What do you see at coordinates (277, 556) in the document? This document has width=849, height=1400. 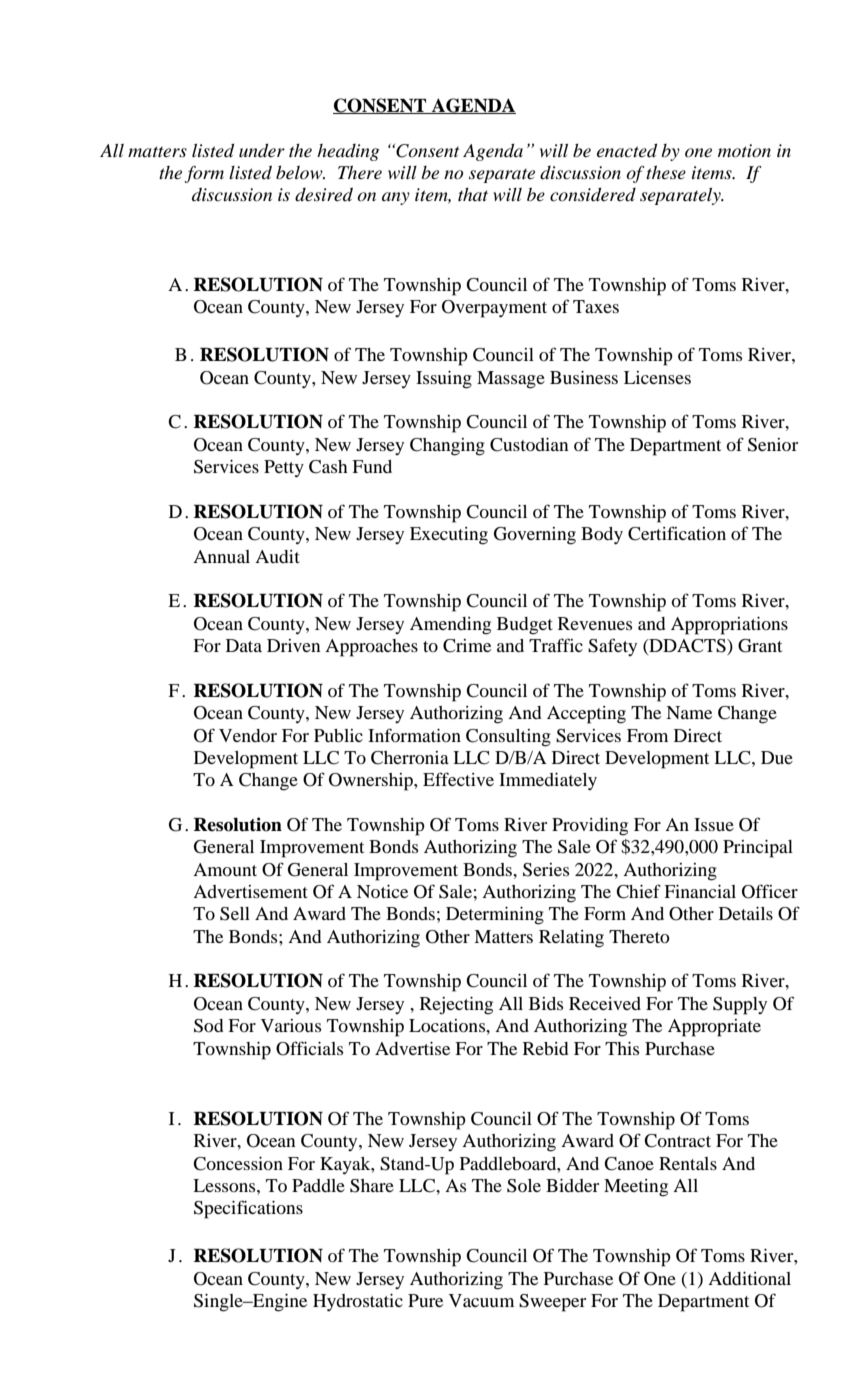 I see `Audit` at bounding box center [277, 556].
